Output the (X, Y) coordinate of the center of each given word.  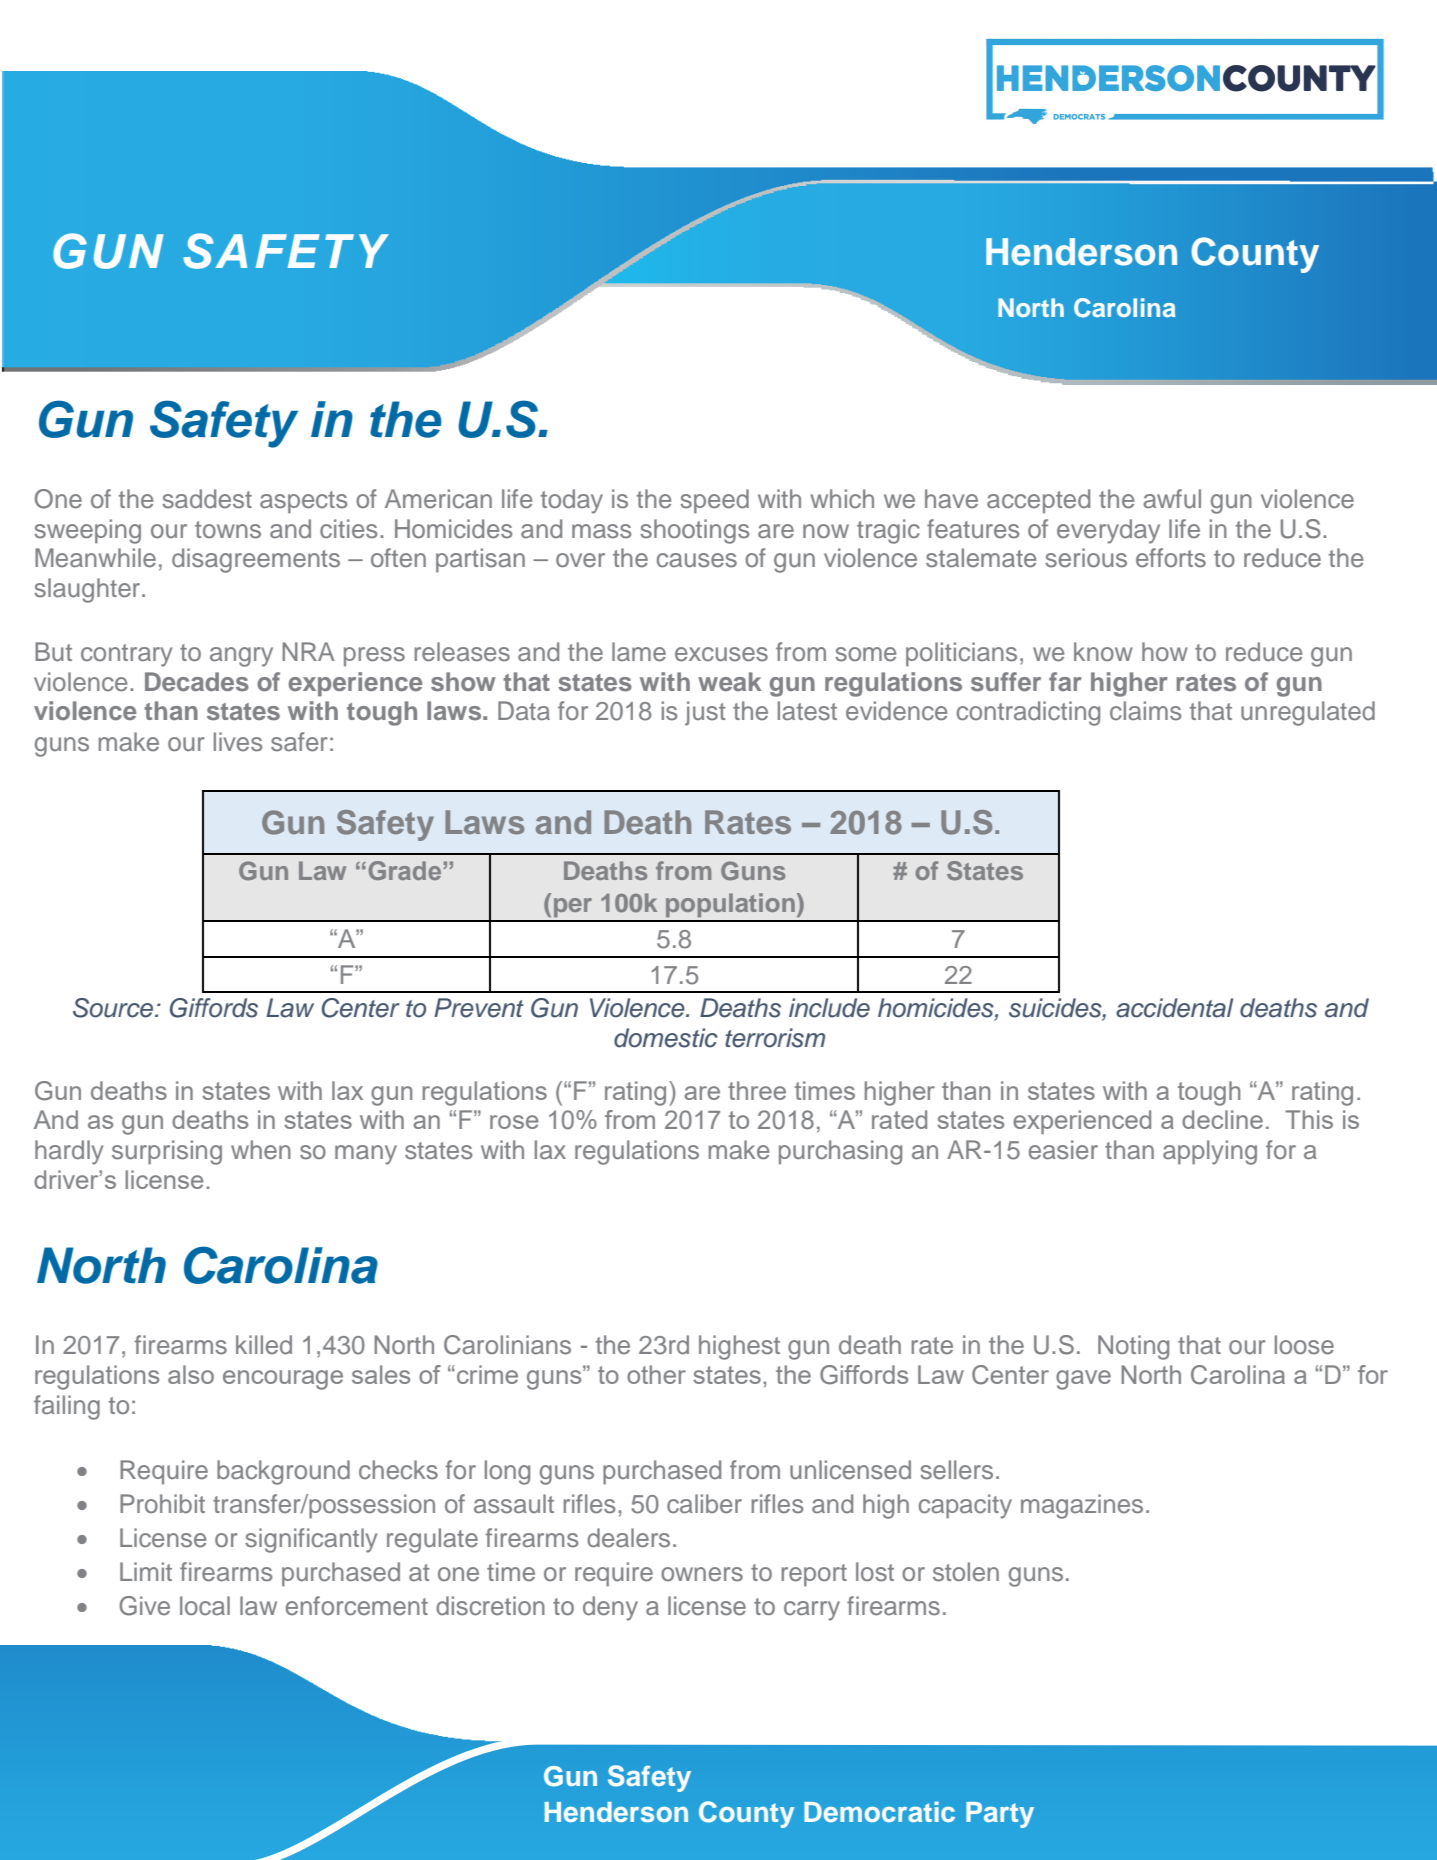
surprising (167, 1152)
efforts (1171, 558)
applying (1210, 1152)
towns (228, 530)
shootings (694, 531)
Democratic (879, 1811)
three (757, 1090)
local (205, 1606)
